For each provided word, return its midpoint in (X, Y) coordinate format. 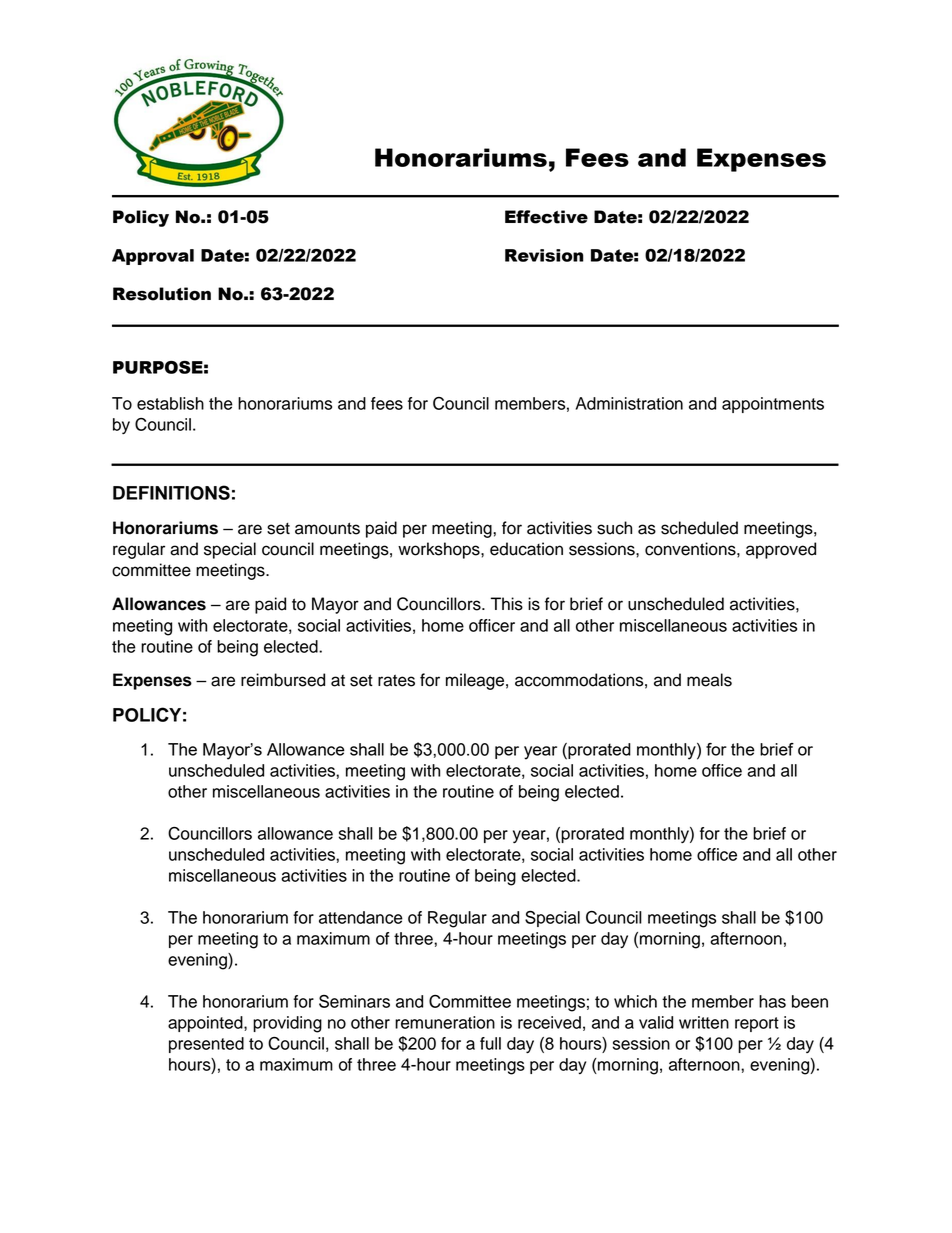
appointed (206, 1024)
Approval (153, 257)
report (757, 1024)
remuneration (445, 1022)
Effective (546, 217)
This (507, 604)
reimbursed (283, 680)
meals (709, 680)
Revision (544, 255)
